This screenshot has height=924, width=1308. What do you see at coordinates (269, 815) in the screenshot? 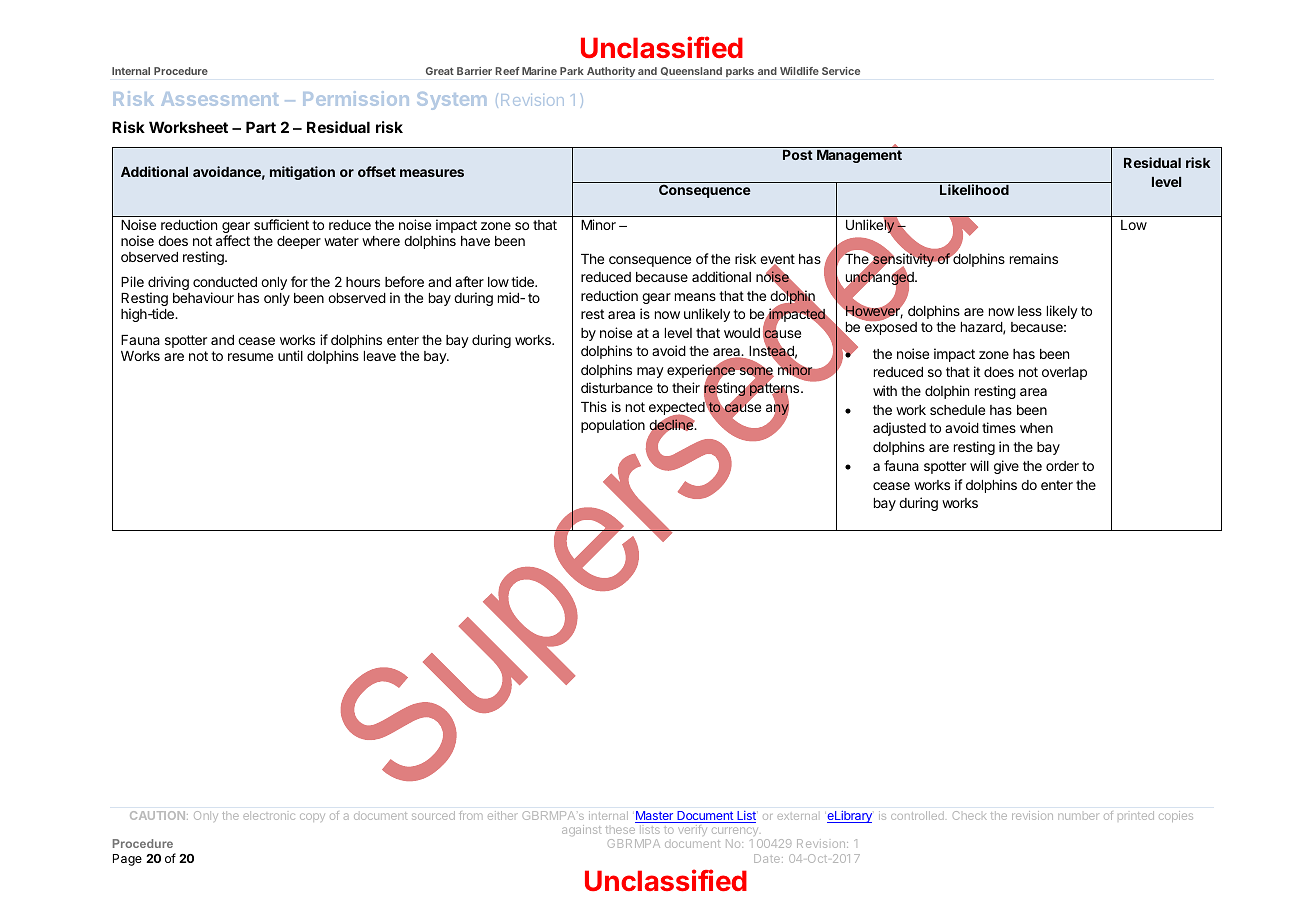
I see `electronic` at bounding box center [269, 815].
